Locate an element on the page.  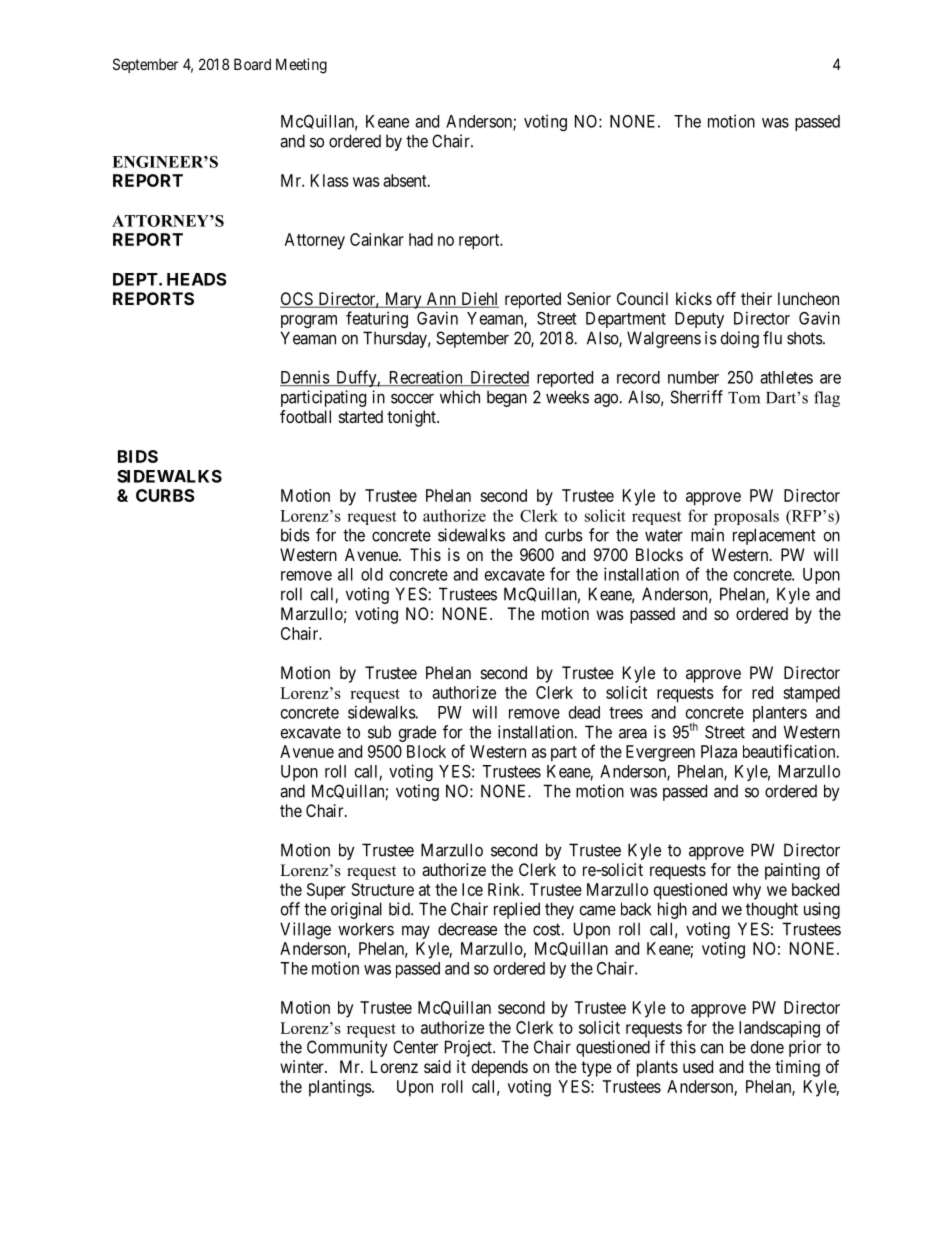
winter is located at coordinates (303, 1066).
